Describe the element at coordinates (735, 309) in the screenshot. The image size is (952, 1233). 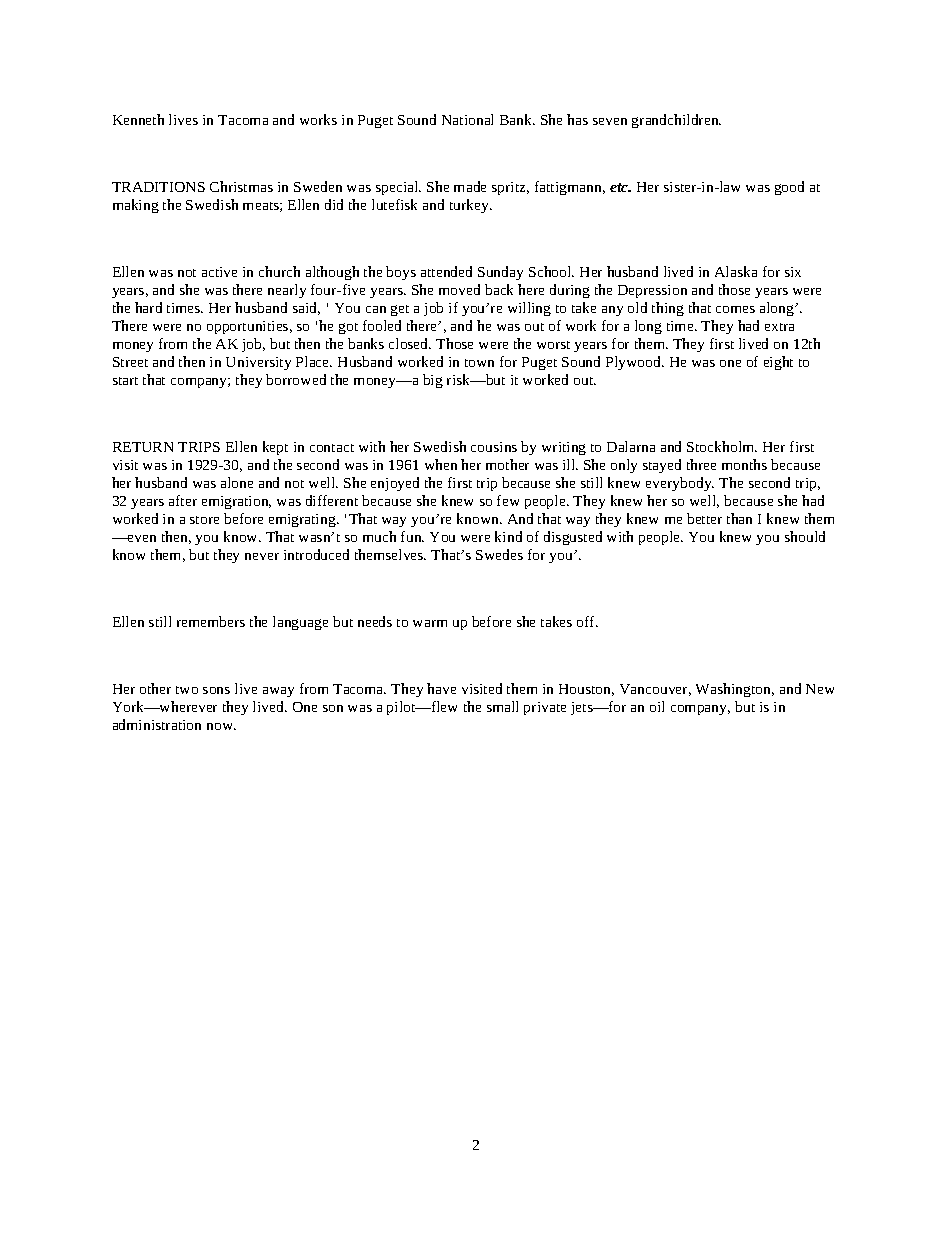
I see `comes` at that location.
